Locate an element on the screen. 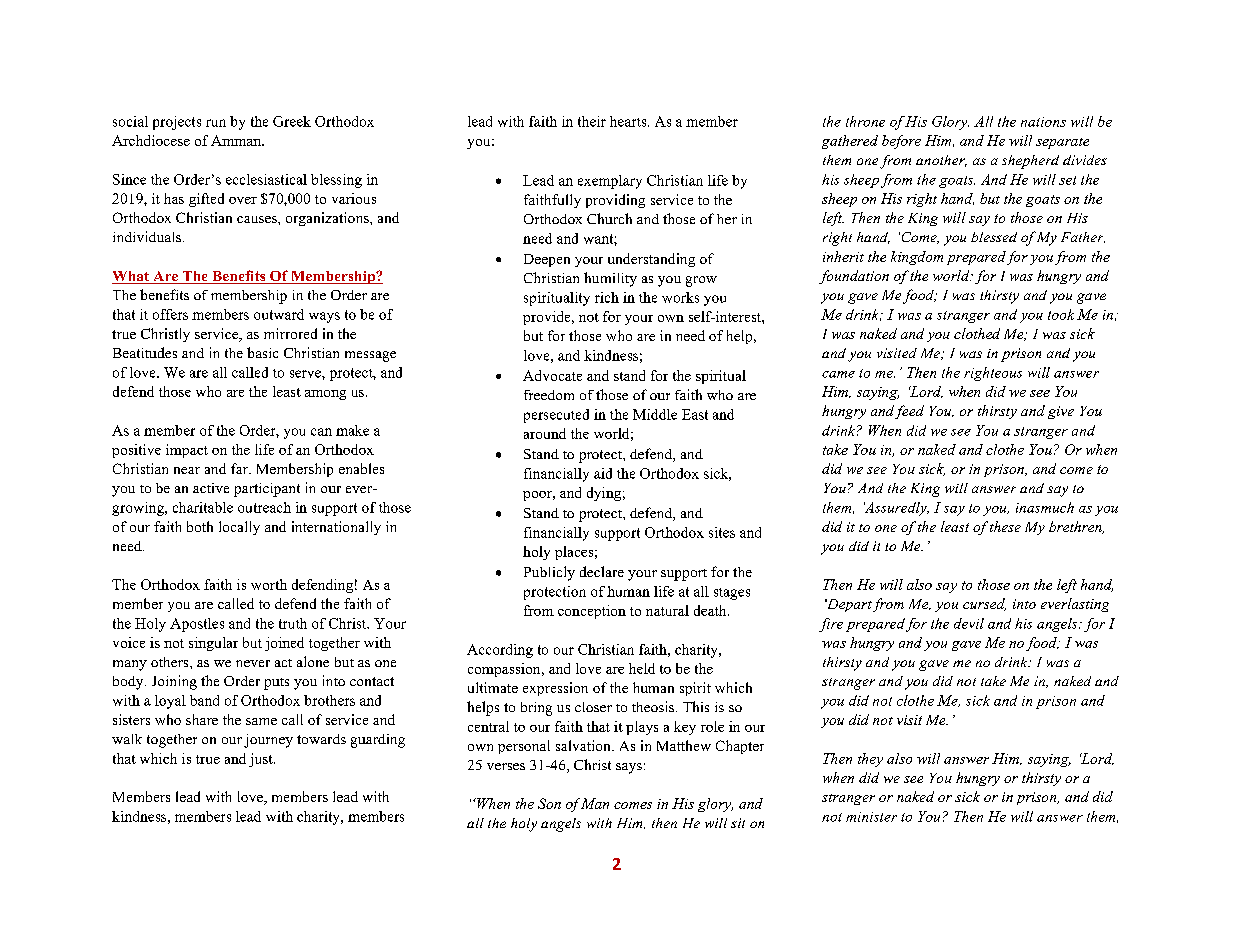 The height and width of the screenshot is (952, 1233). their is located at coordinates (592, 121).
